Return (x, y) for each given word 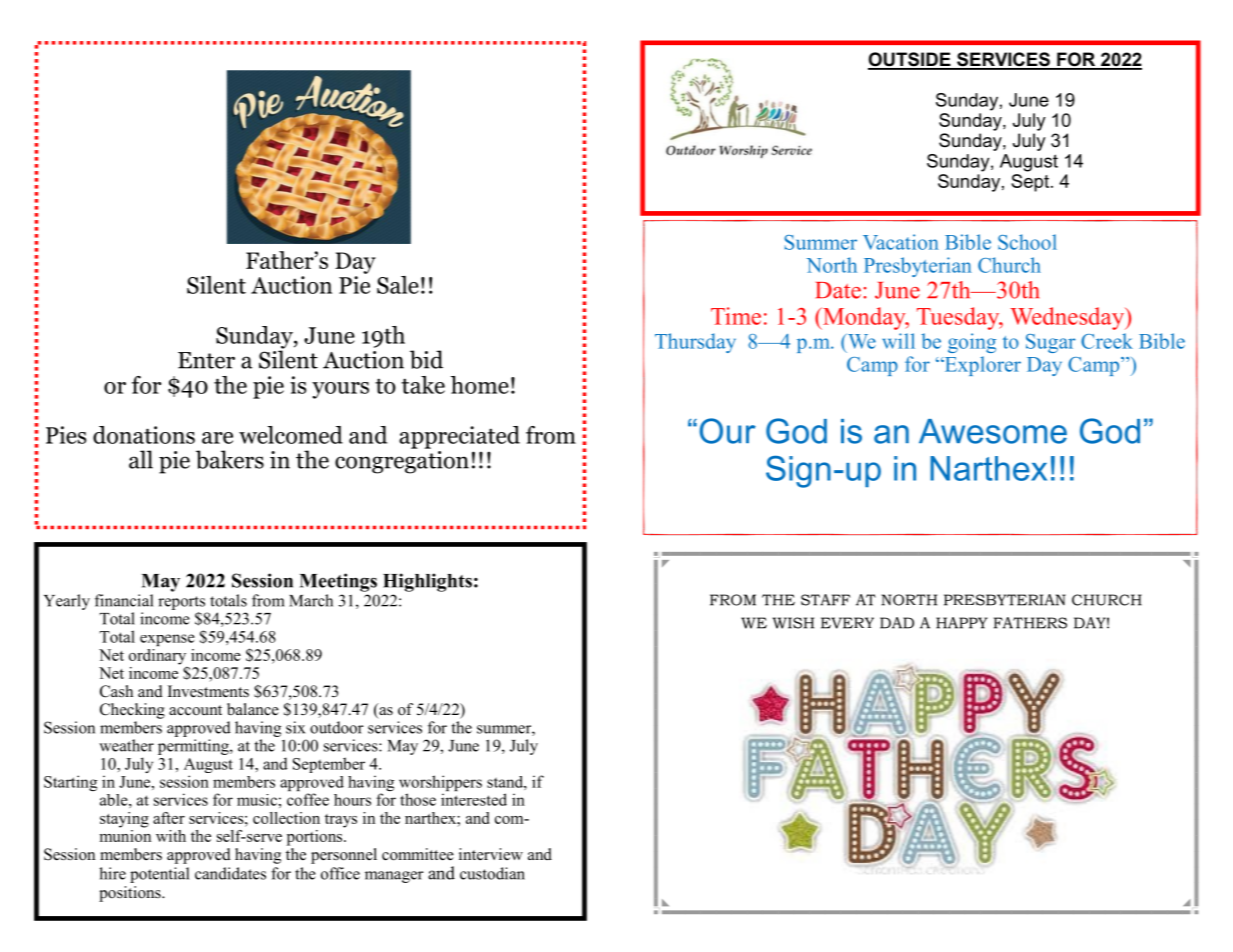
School (1027, 242)
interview (491, 854)
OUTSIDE (910, 60)
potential (159, 875)
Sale (398, 285)
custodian (492, 873)
